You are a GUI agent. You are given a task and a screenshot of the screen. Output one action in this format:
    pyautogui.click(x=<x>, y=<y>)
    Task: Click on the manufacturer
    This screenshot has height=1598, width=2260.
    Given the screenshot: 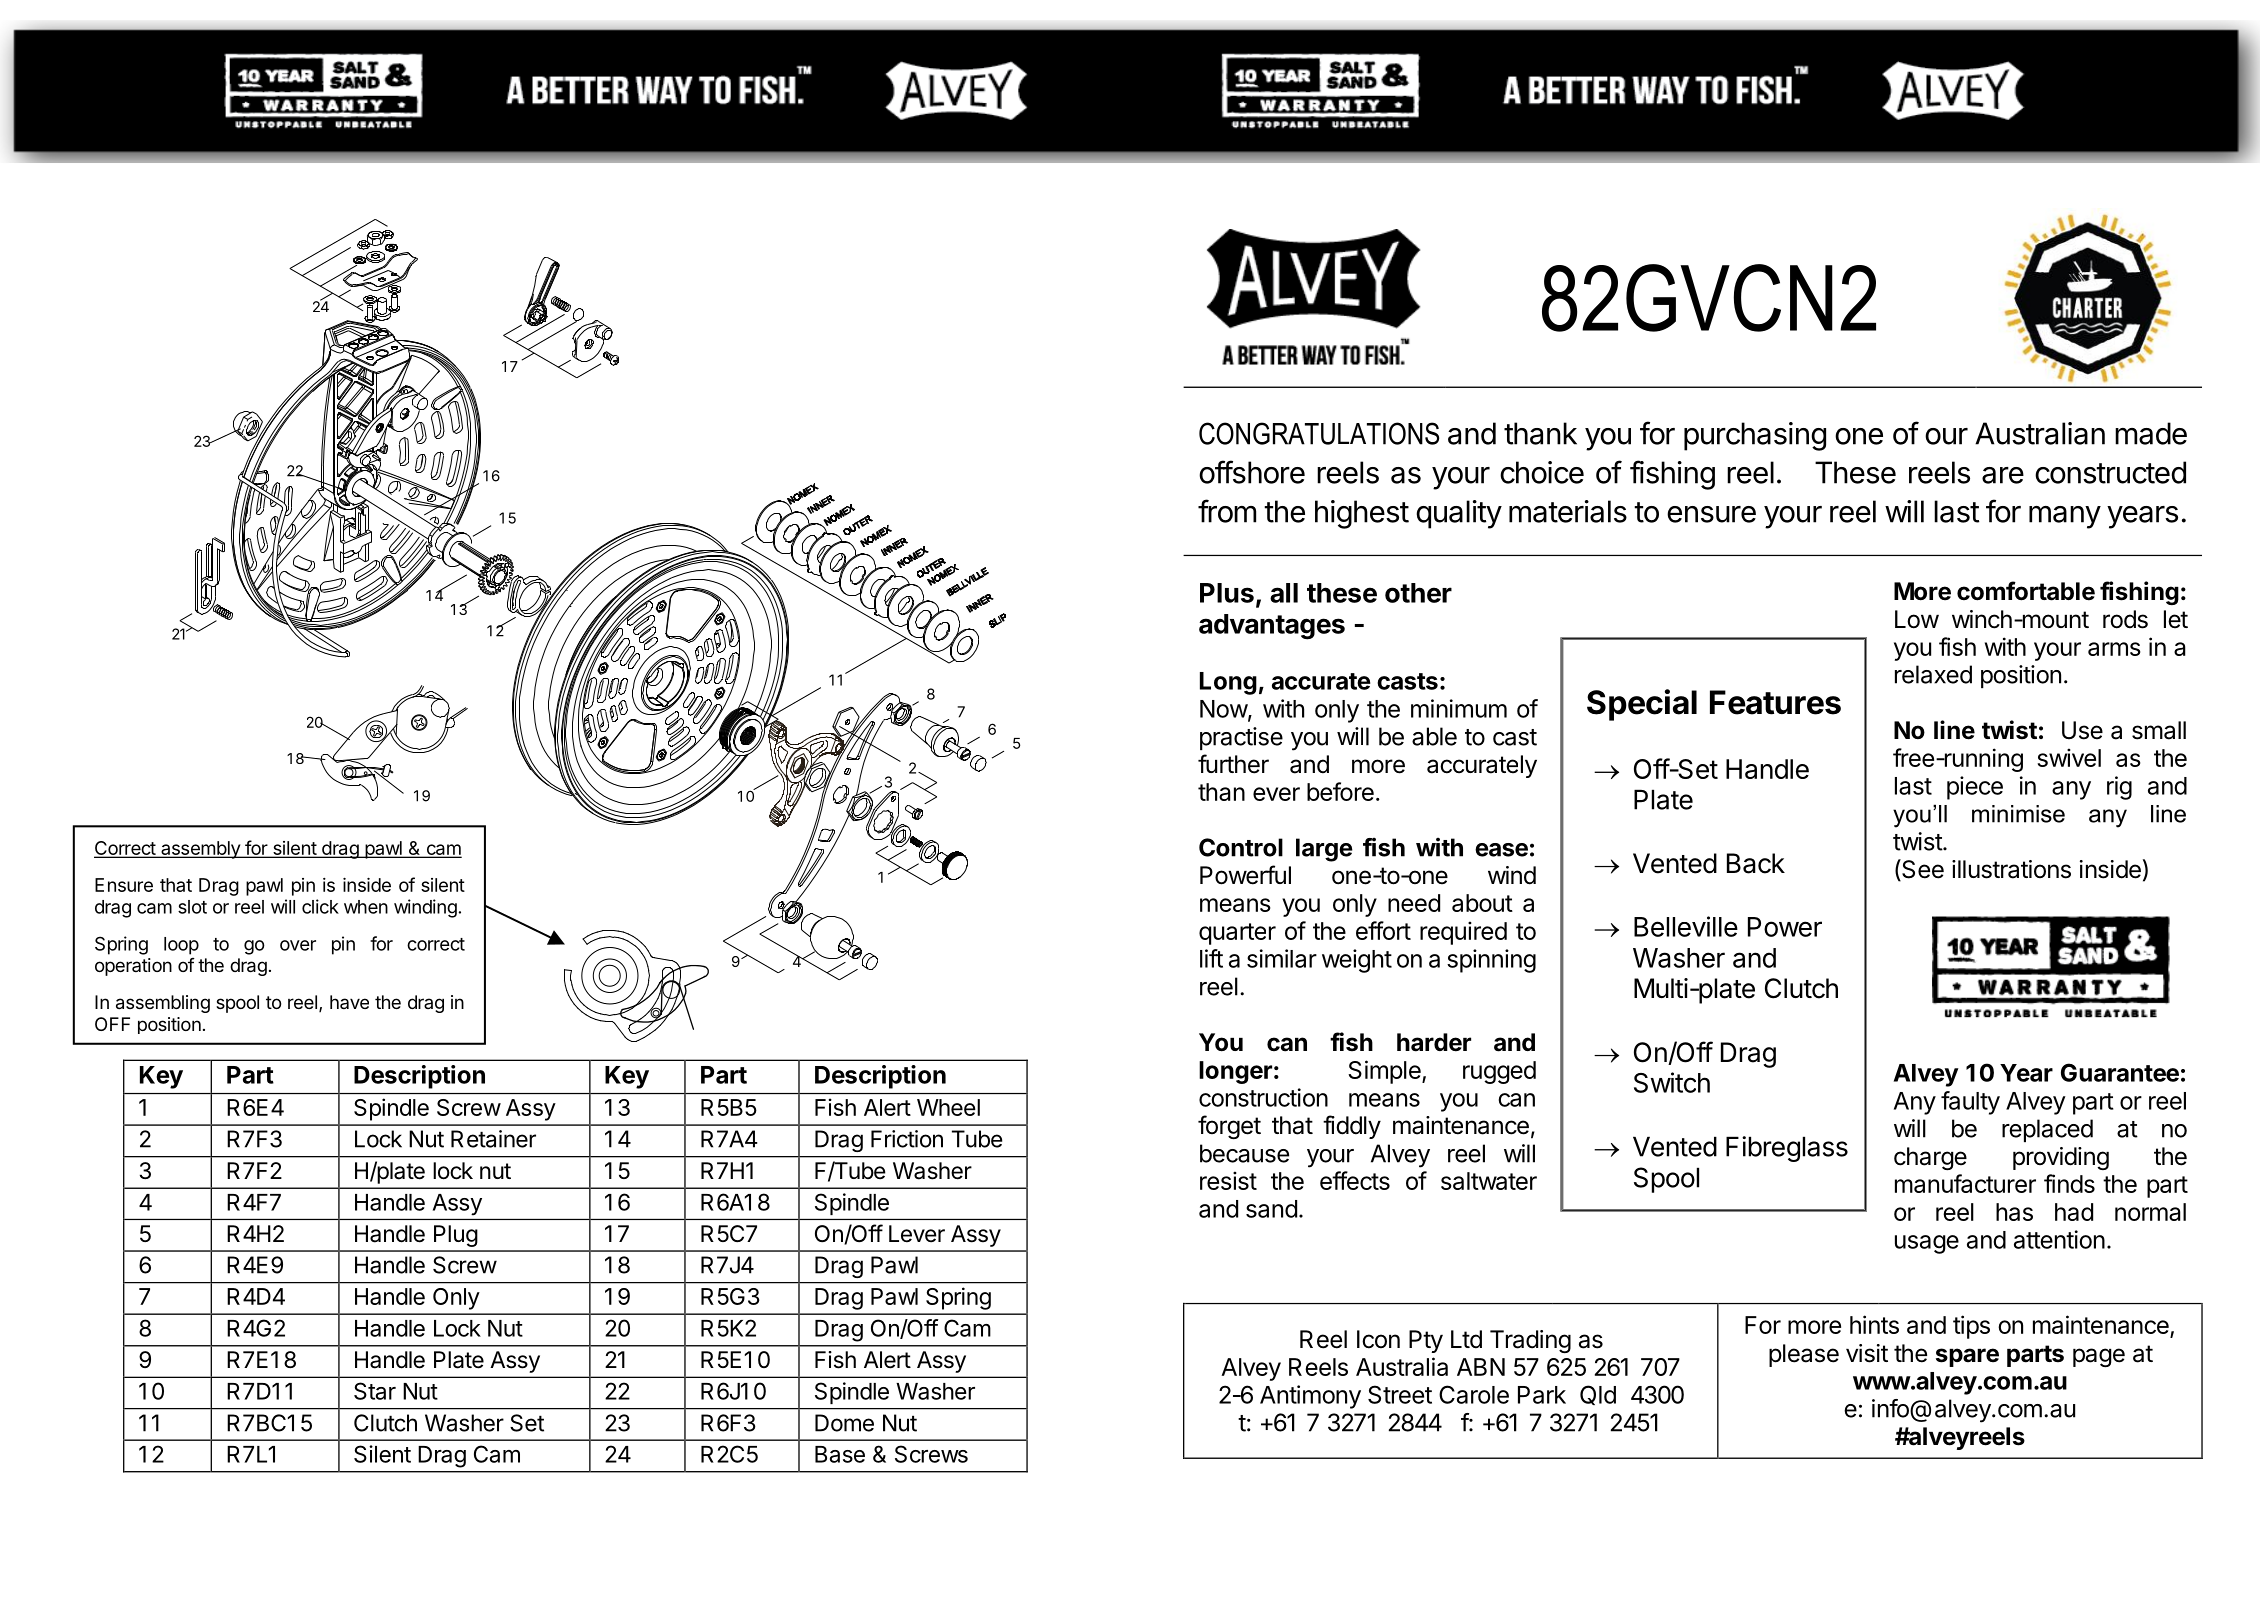 What is the action you would take?
    pyautogui.click(x=1965, y=1183)
